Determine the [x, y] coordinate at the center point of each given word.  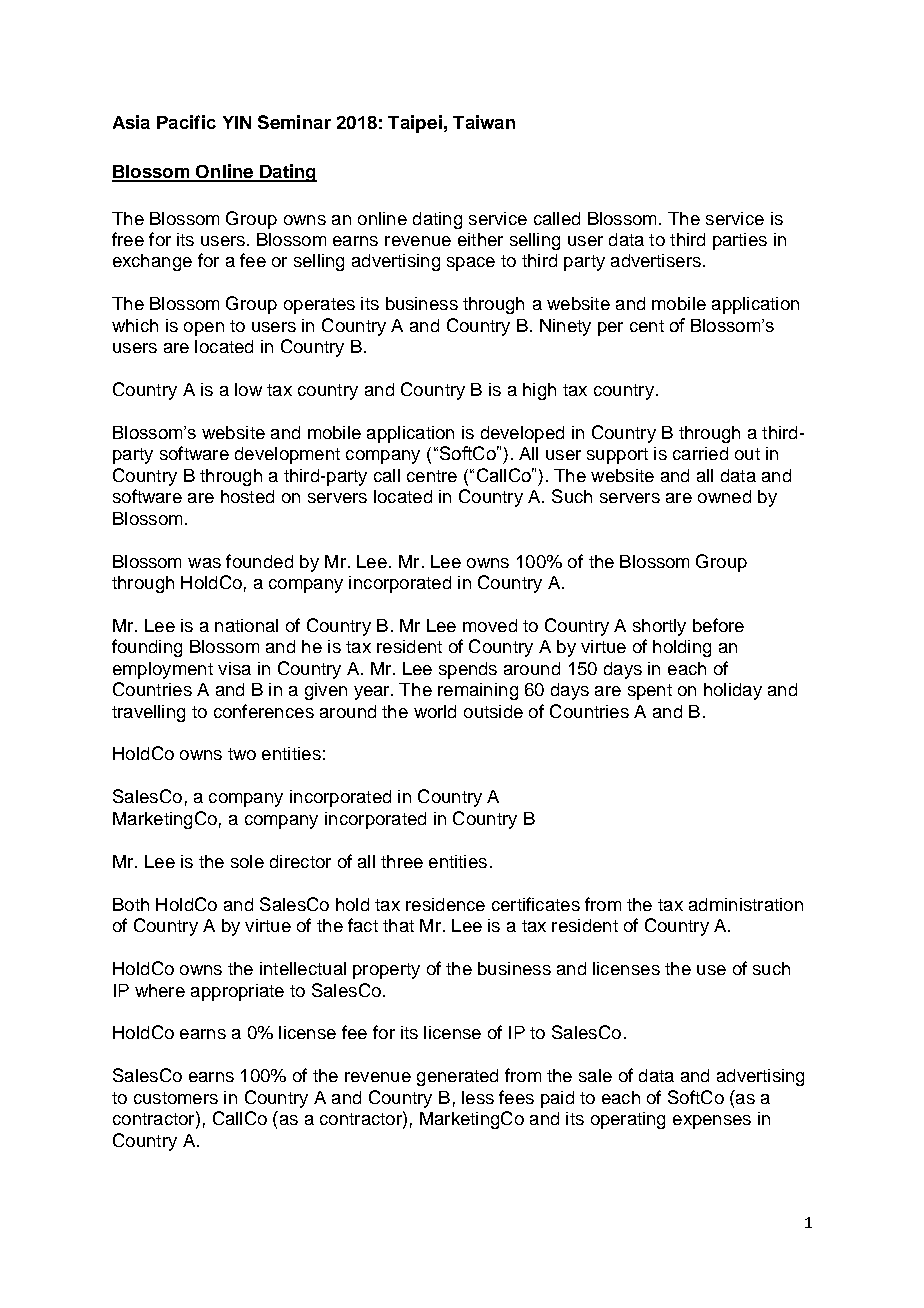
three [402, 861]
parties [740, 241]
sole [247, 861]
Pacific [186, 122]
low [248, 389]
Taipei [415, 124]
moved [490, 625]
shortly [659, 627]
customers [176, 1098]
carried [700, 453]
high [539, 391]
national [246, 625]
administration [746, 904]
